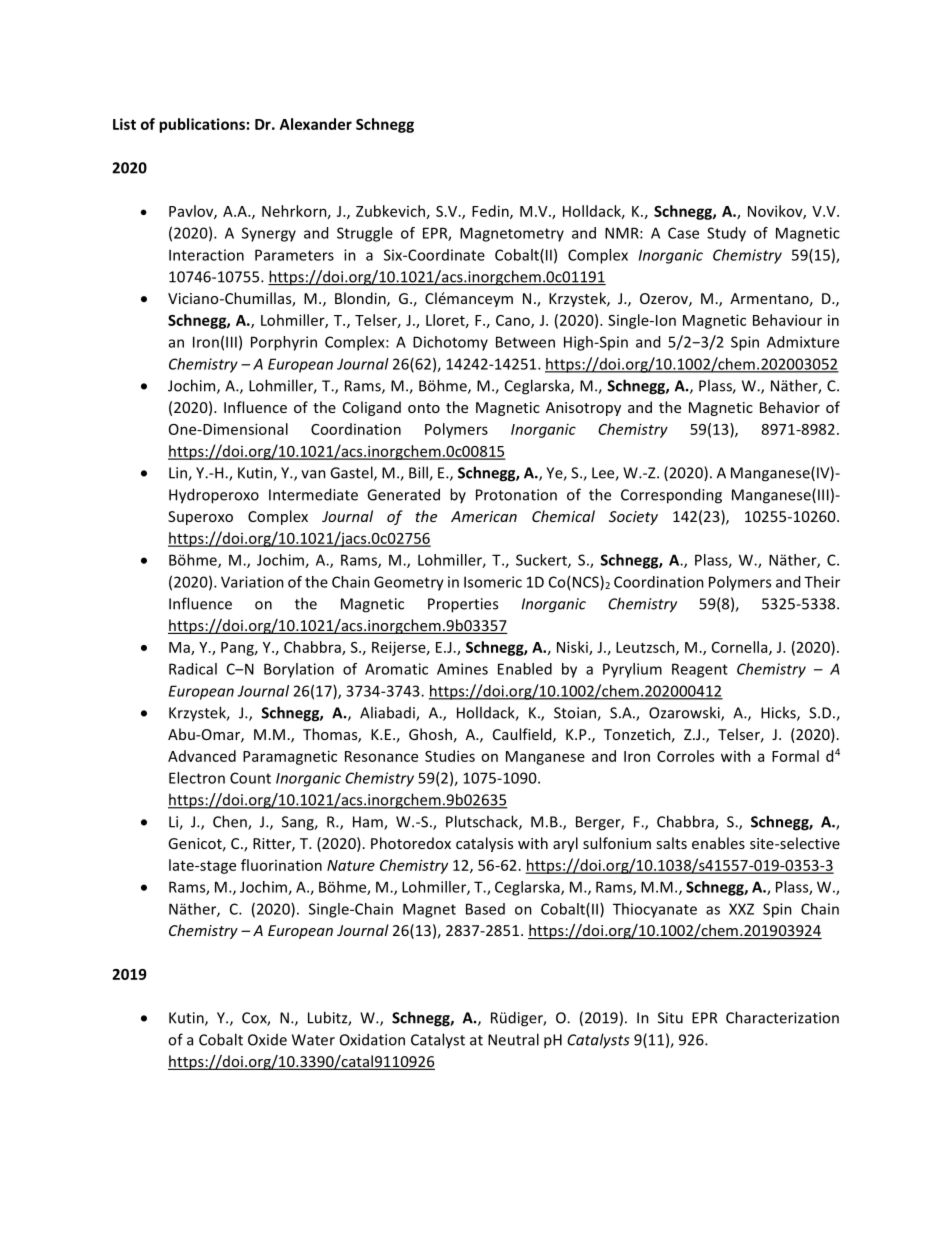 The height and width of the document is (1233, 952). Describe the element at coordinates (795, 756) in the document. I see `Formal` at that location.
